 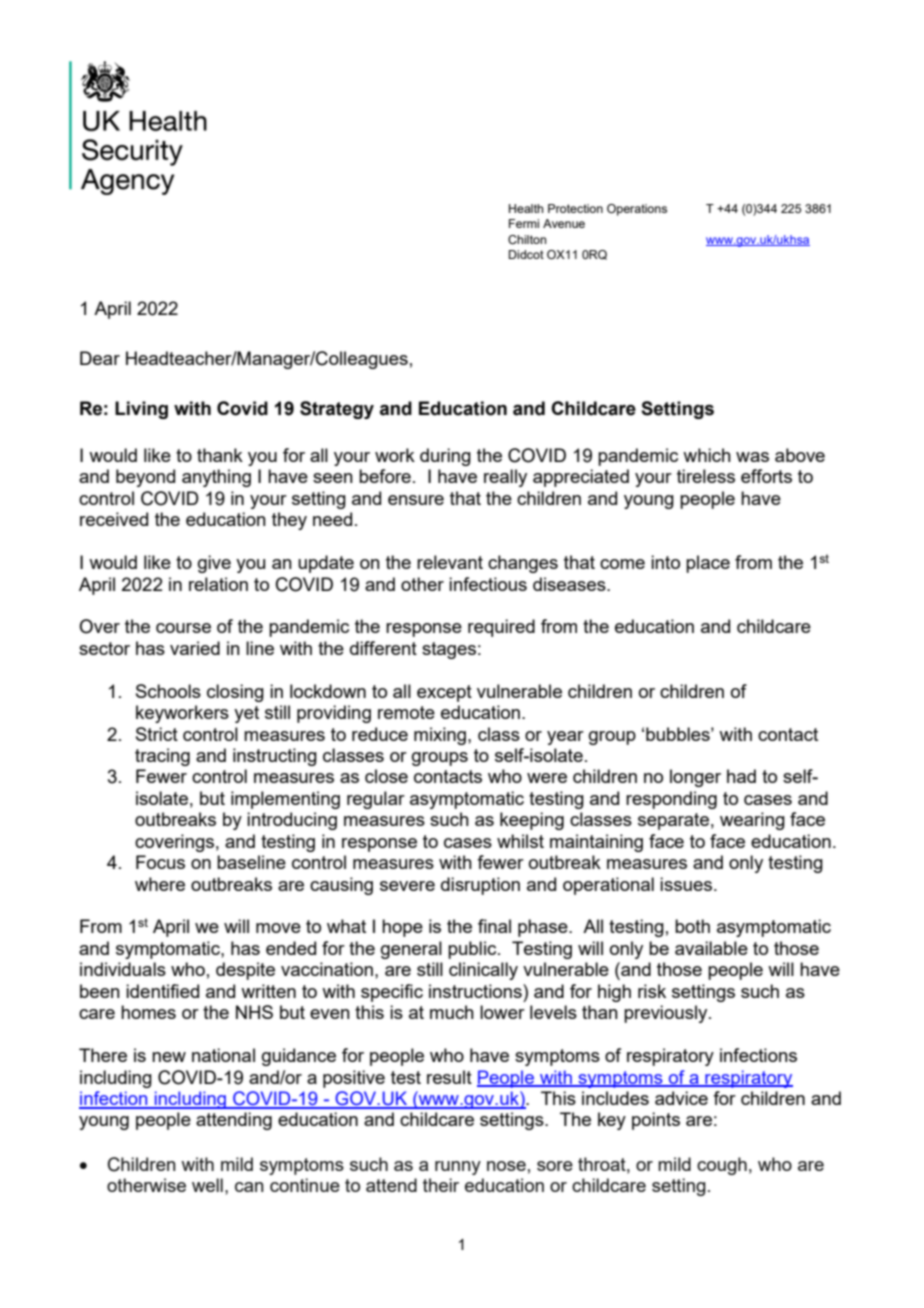 I want to click on Dear, so click(x=100, y=358).
